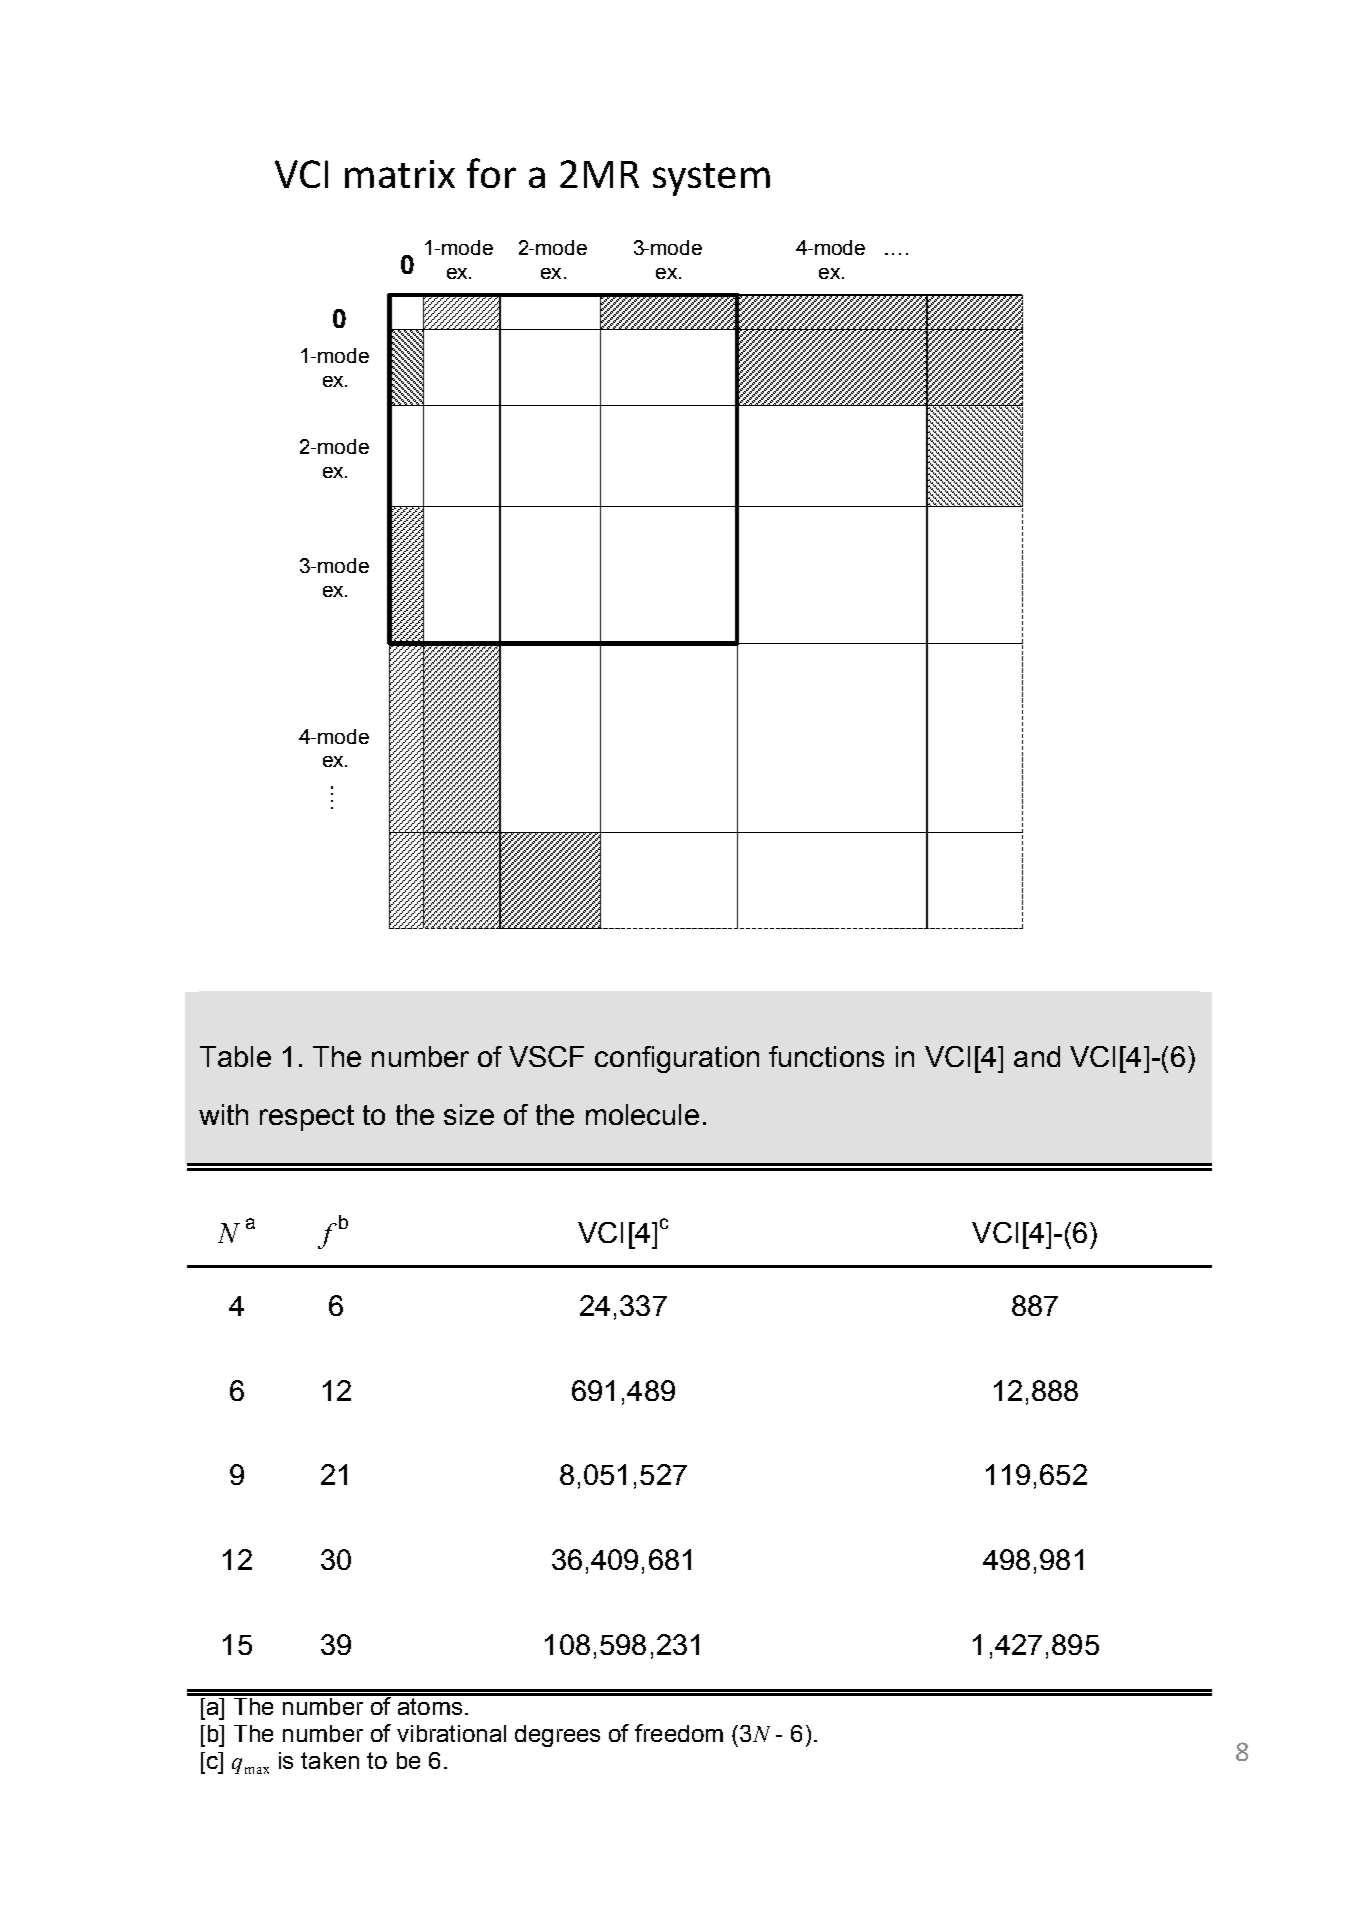  Describe the element at coordinates (677, 1059) in the image. I see `configuration` at that location.
